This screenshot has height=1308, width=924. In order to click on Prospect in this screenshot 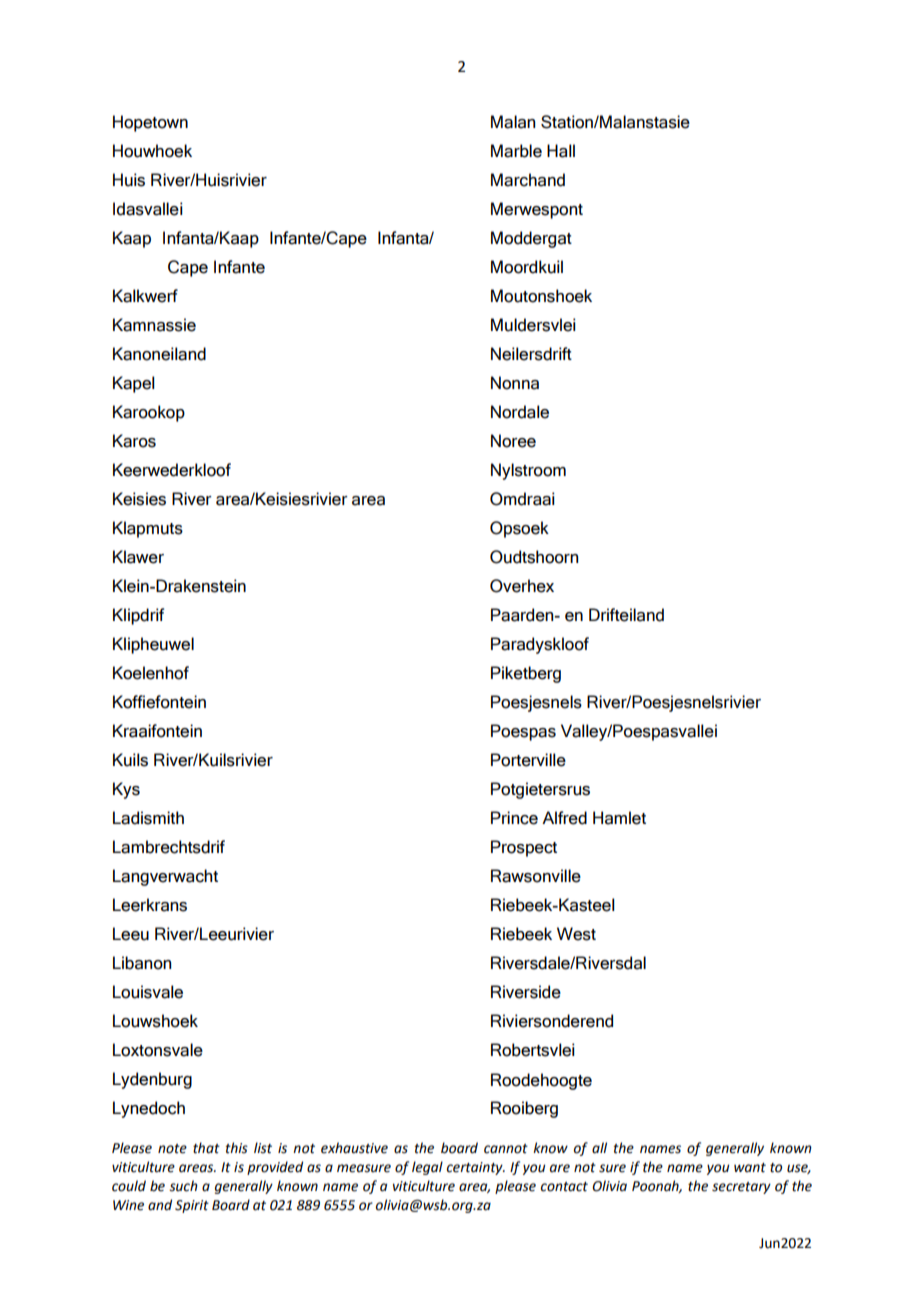, I will do `click(524, 848)`.
